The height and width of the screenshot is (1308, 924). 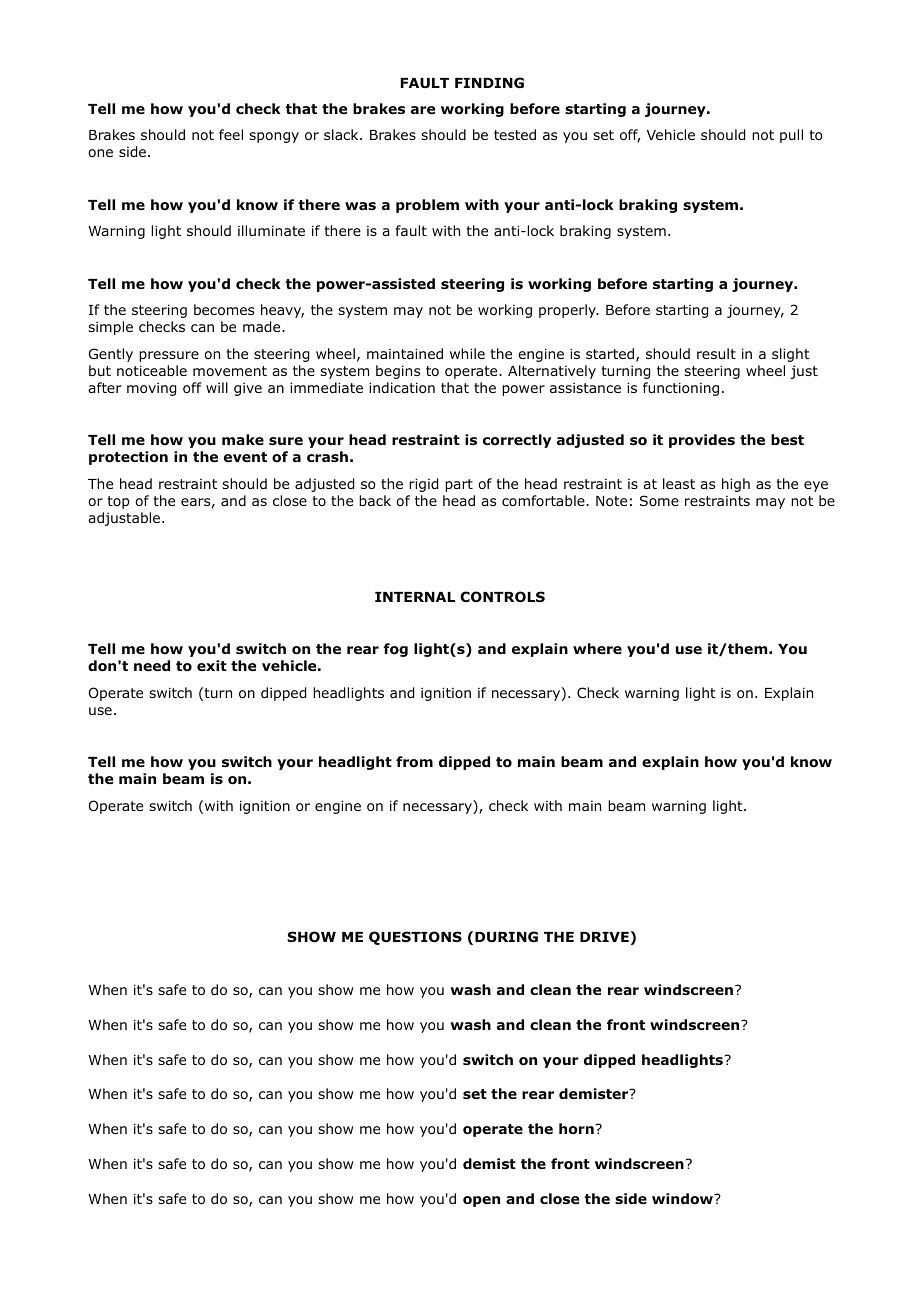 I want to click on open, so click(x=481, y=1201).
